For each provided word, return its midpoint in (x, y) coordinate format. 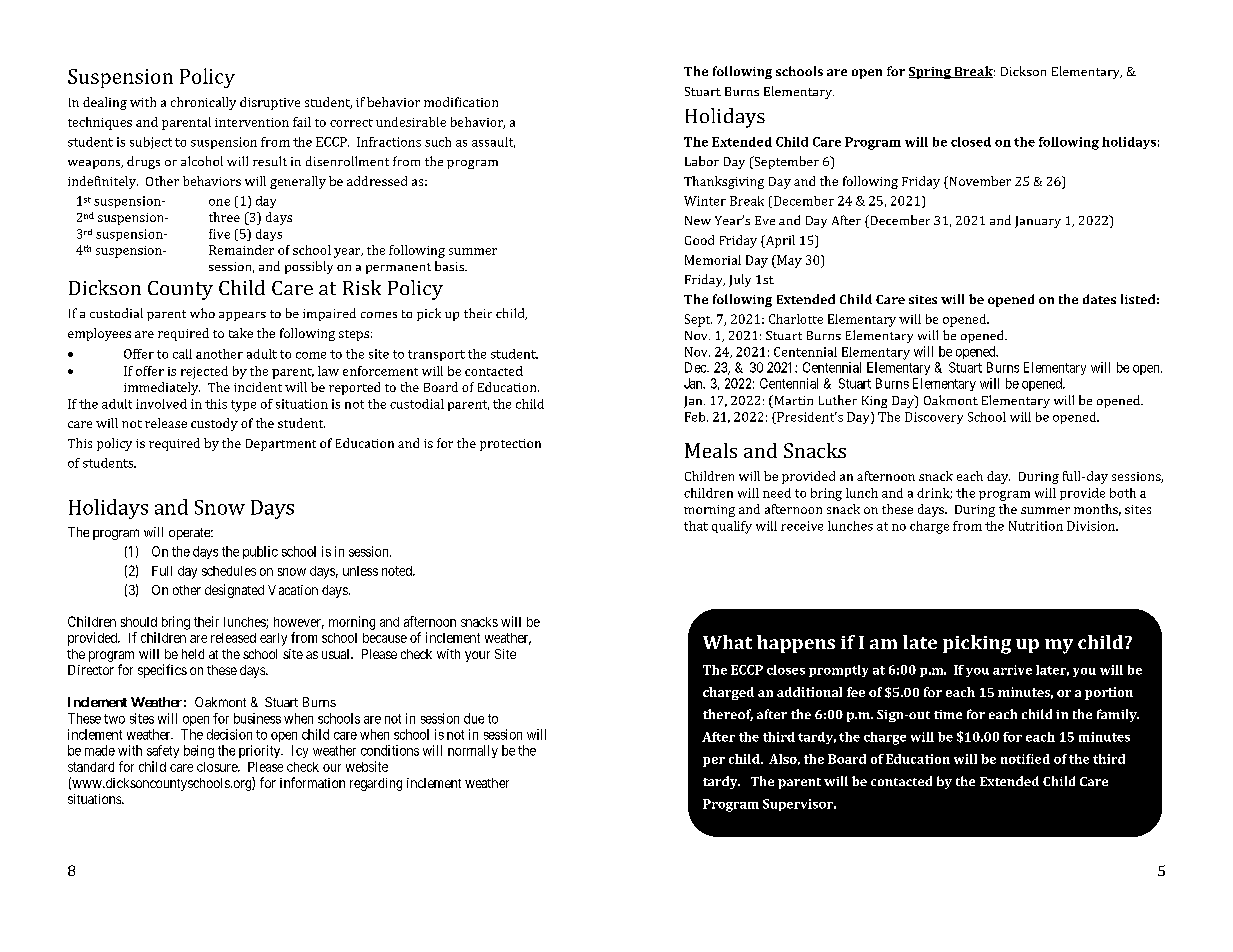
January (1038, 222)
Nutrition (1036, 526)
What (727, 642)
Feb (696, 417)
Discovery (934, 418)
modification (461, 102)
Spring (931, 73)
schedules (229, 571)
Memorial (713, 260)
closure (218, 767)
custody (214, 424)
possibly (309, 267)
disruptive (270, 103)
